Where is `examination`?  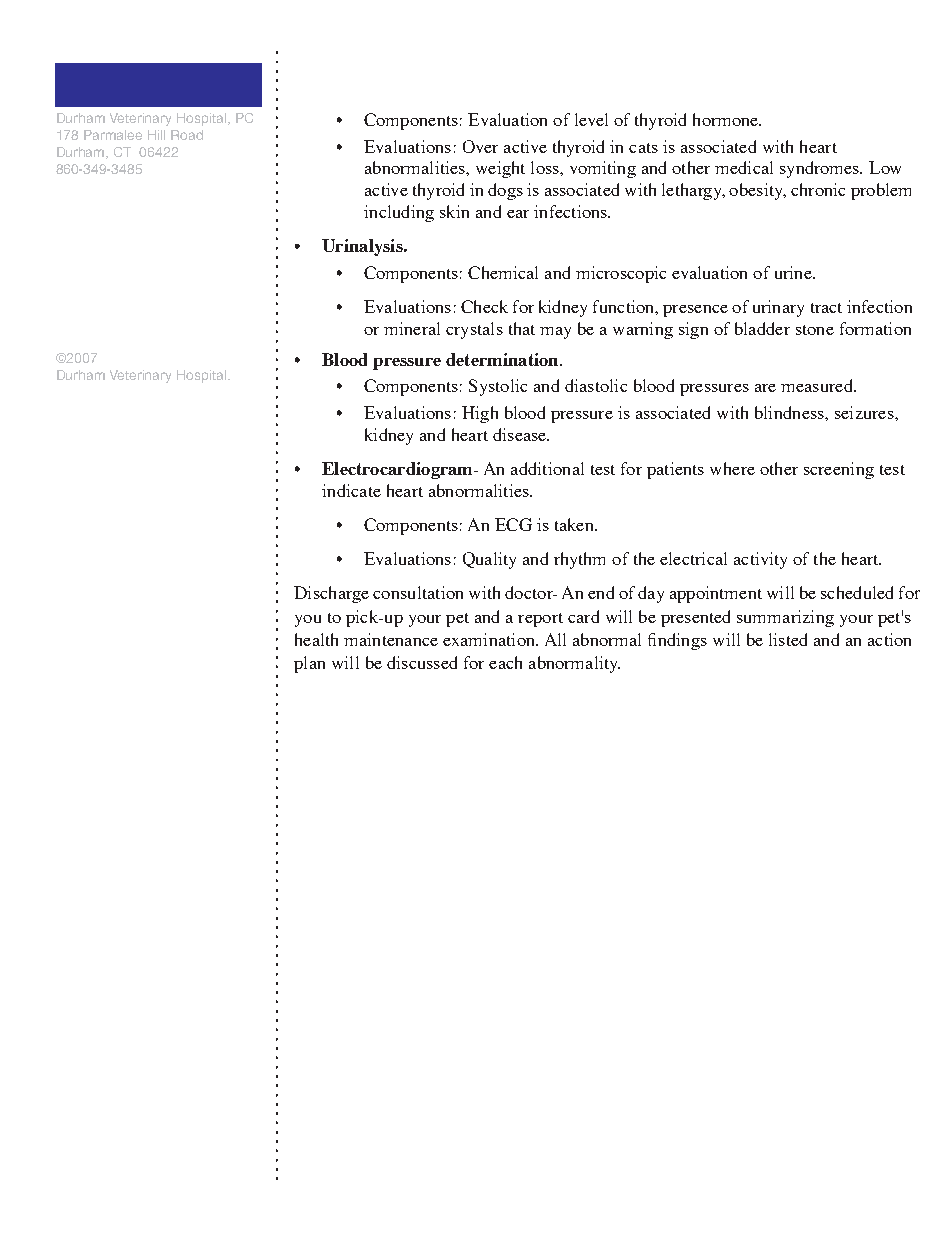
examination is located at coordinates (490, 639).
